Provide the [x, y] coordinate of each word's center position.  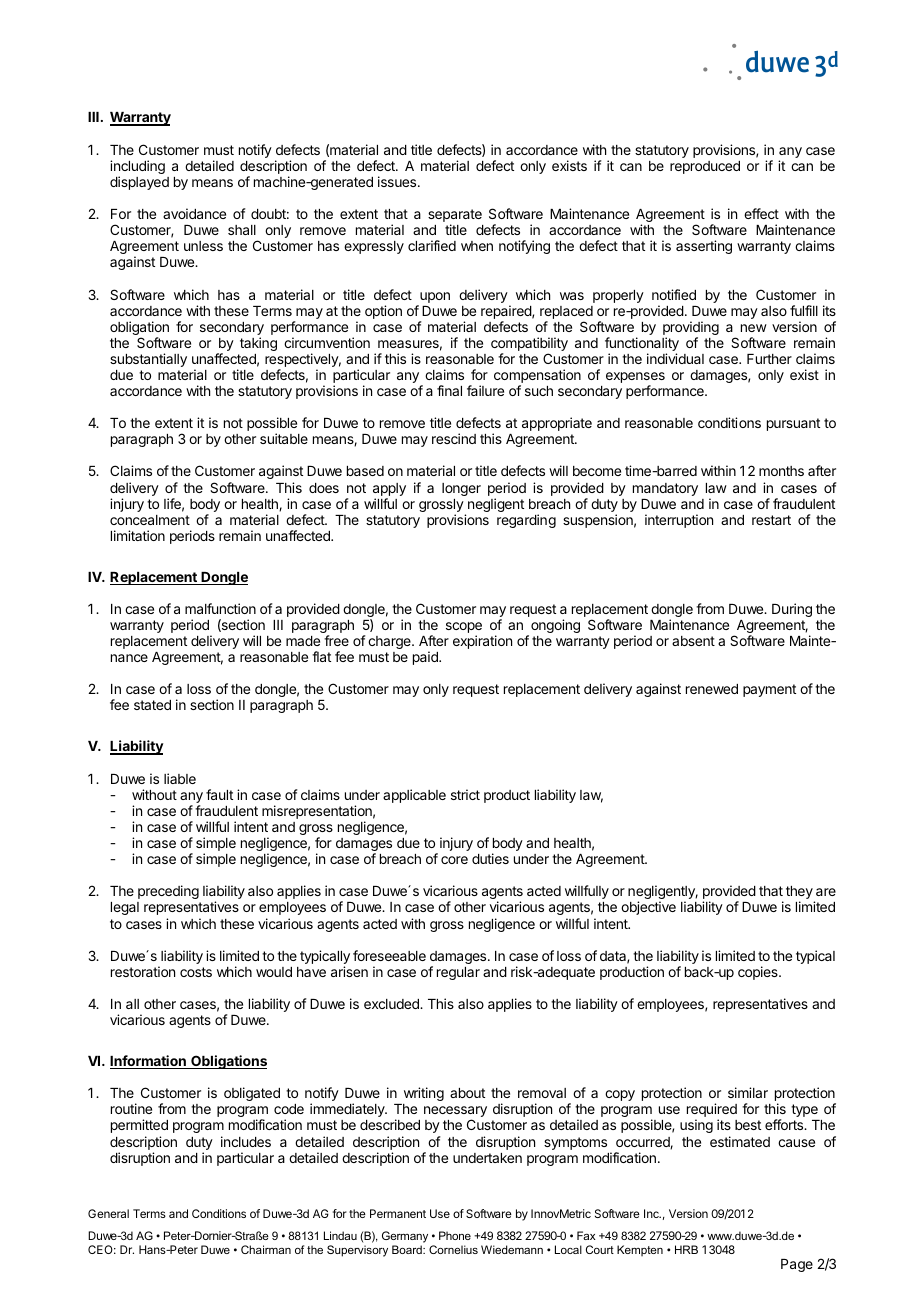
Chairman [266, 1249]
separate [455, 217]
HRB [686, 1249]
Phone [455, 1235]
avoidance [194, 213]
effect [761, 213]
